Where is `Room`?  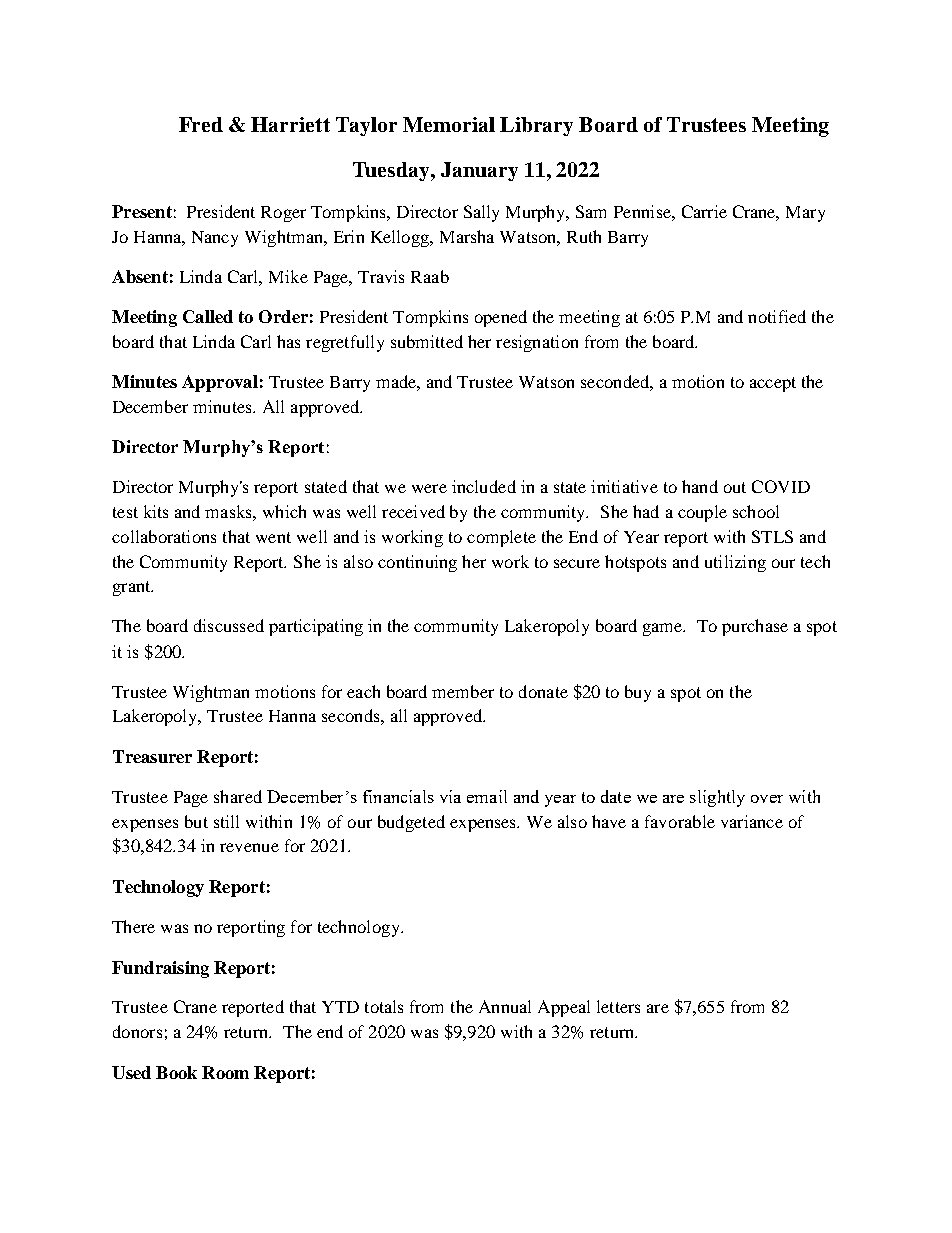 Room is located at coordinates (225, 1072).
